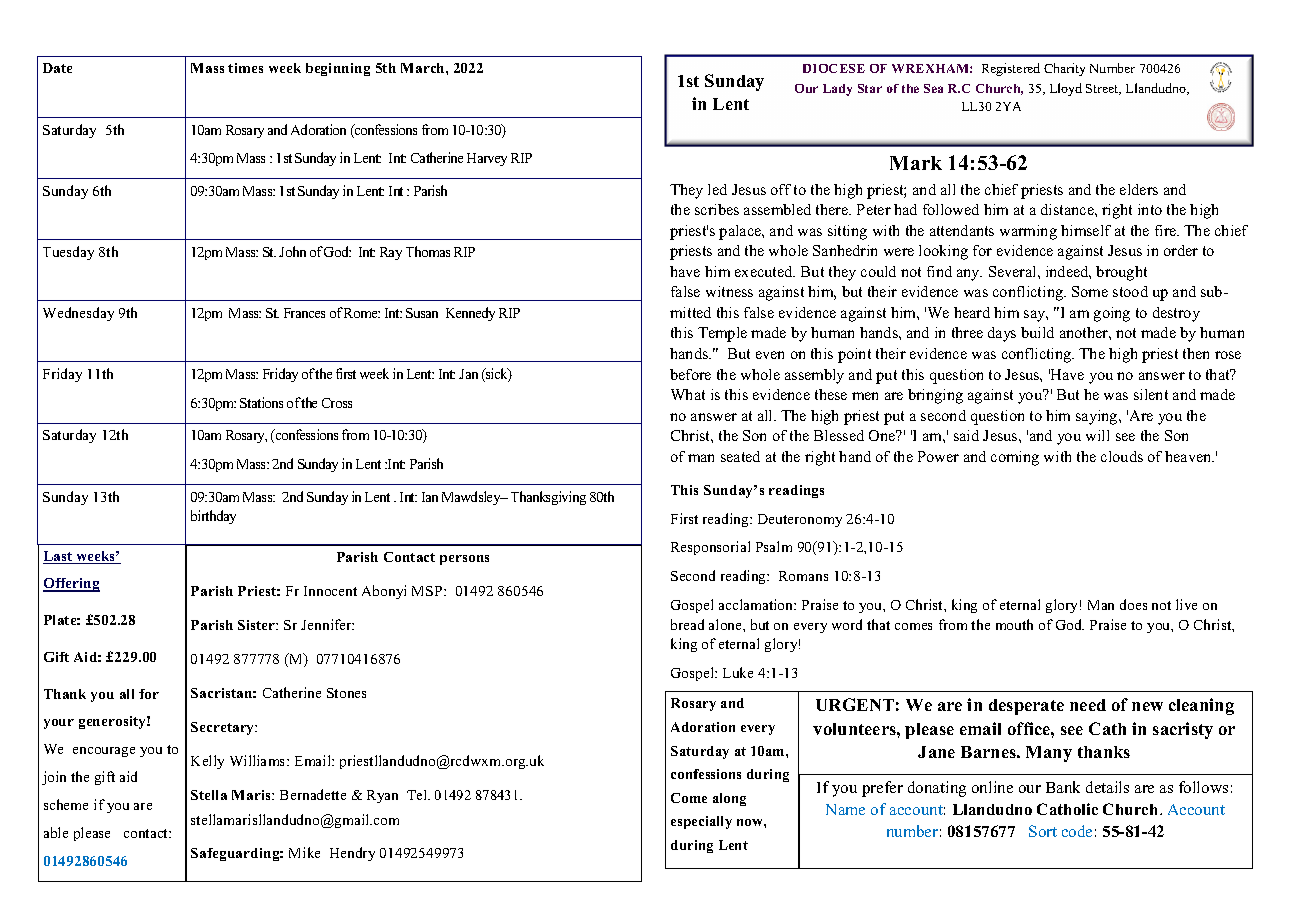 The image size is (1308, 924). What do you see at coordinates (1086, 230) in the image?
I see `himself` at bounding box center [1086, 230].
